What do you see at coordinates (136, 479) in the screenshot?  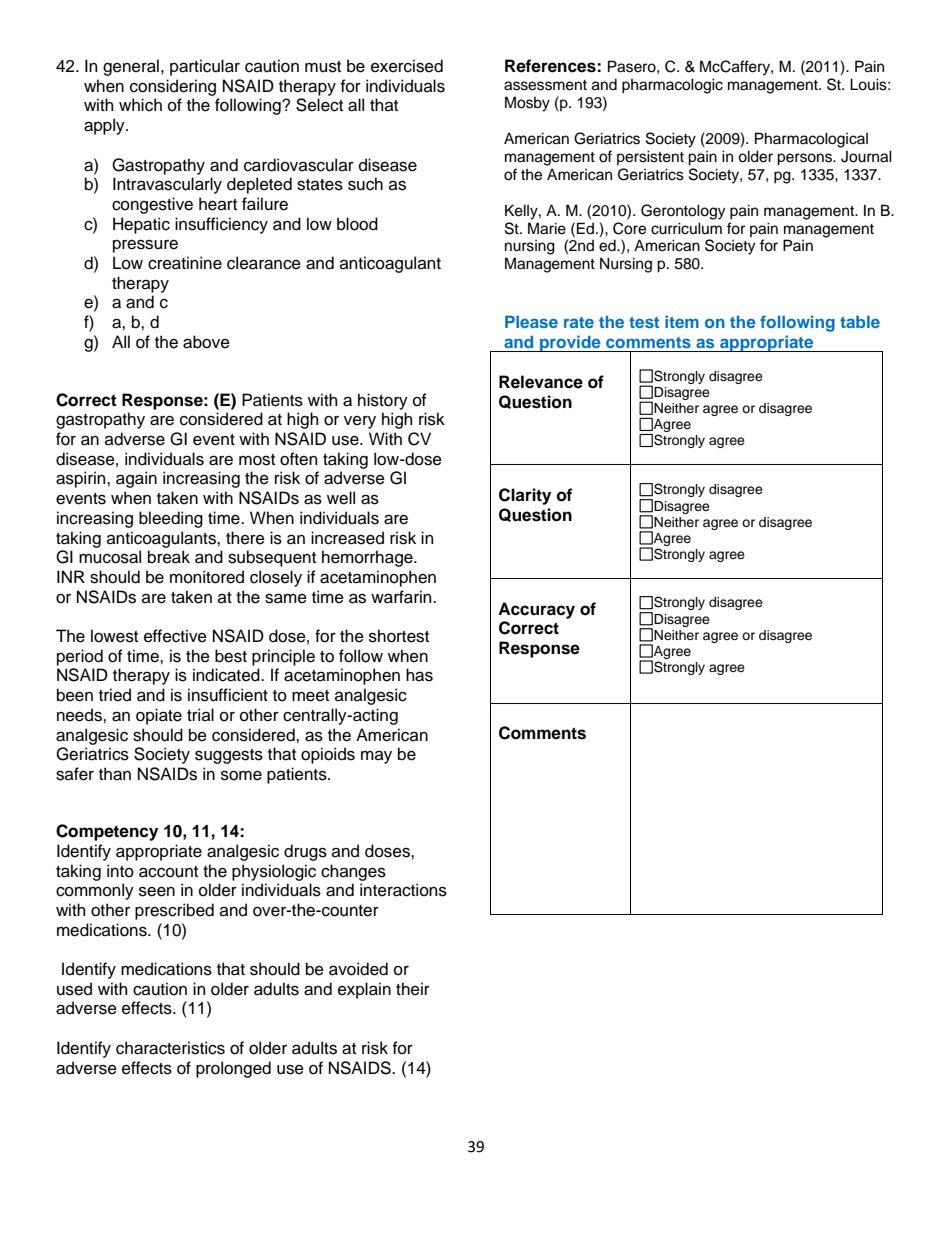 I see `again` at bounding box center [136, 479].
